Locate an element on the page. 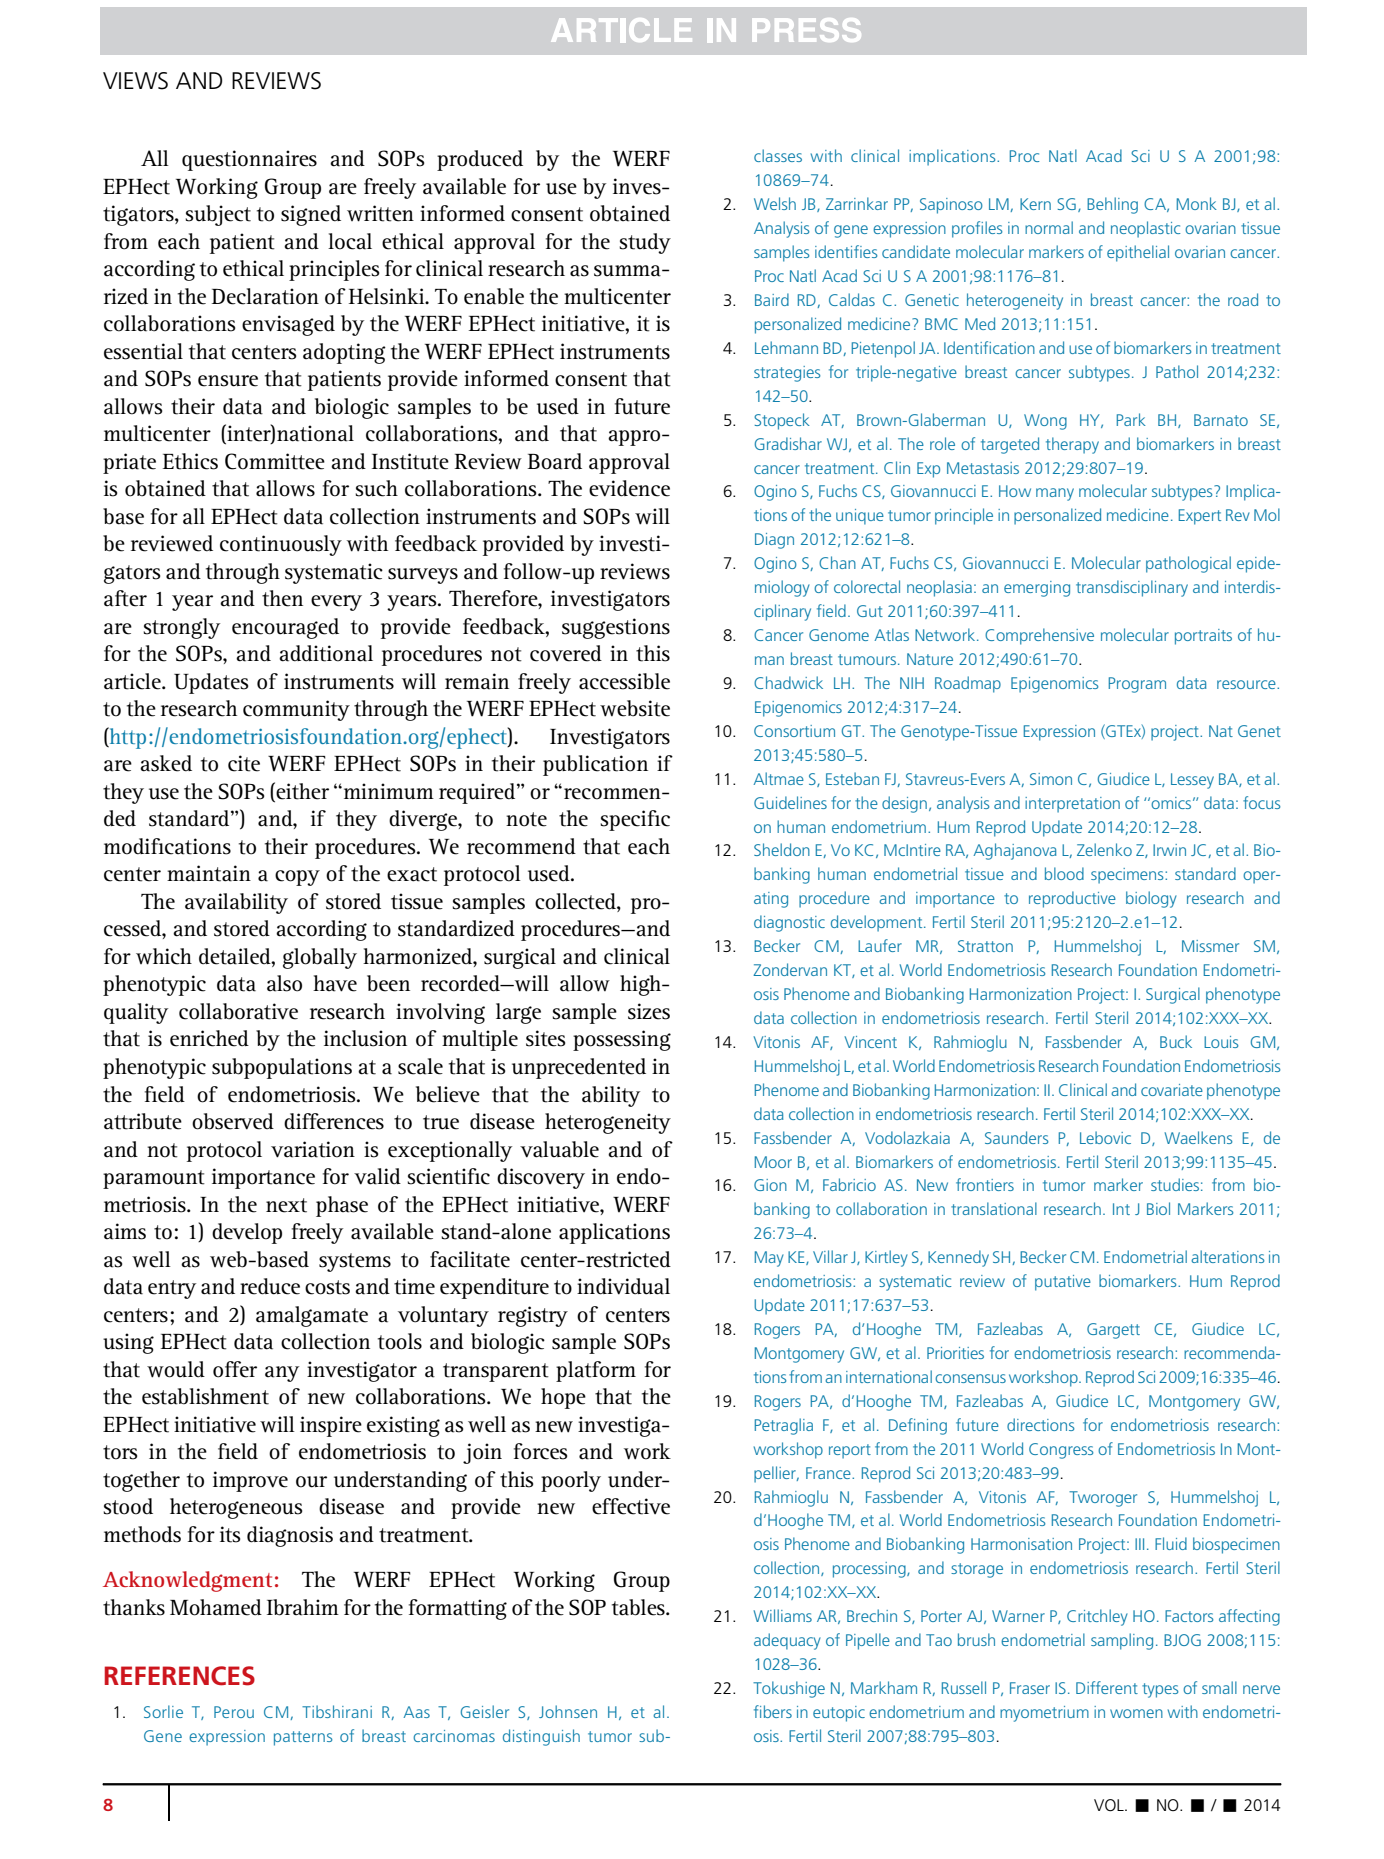  signed is located at coordinates (311, 215).
